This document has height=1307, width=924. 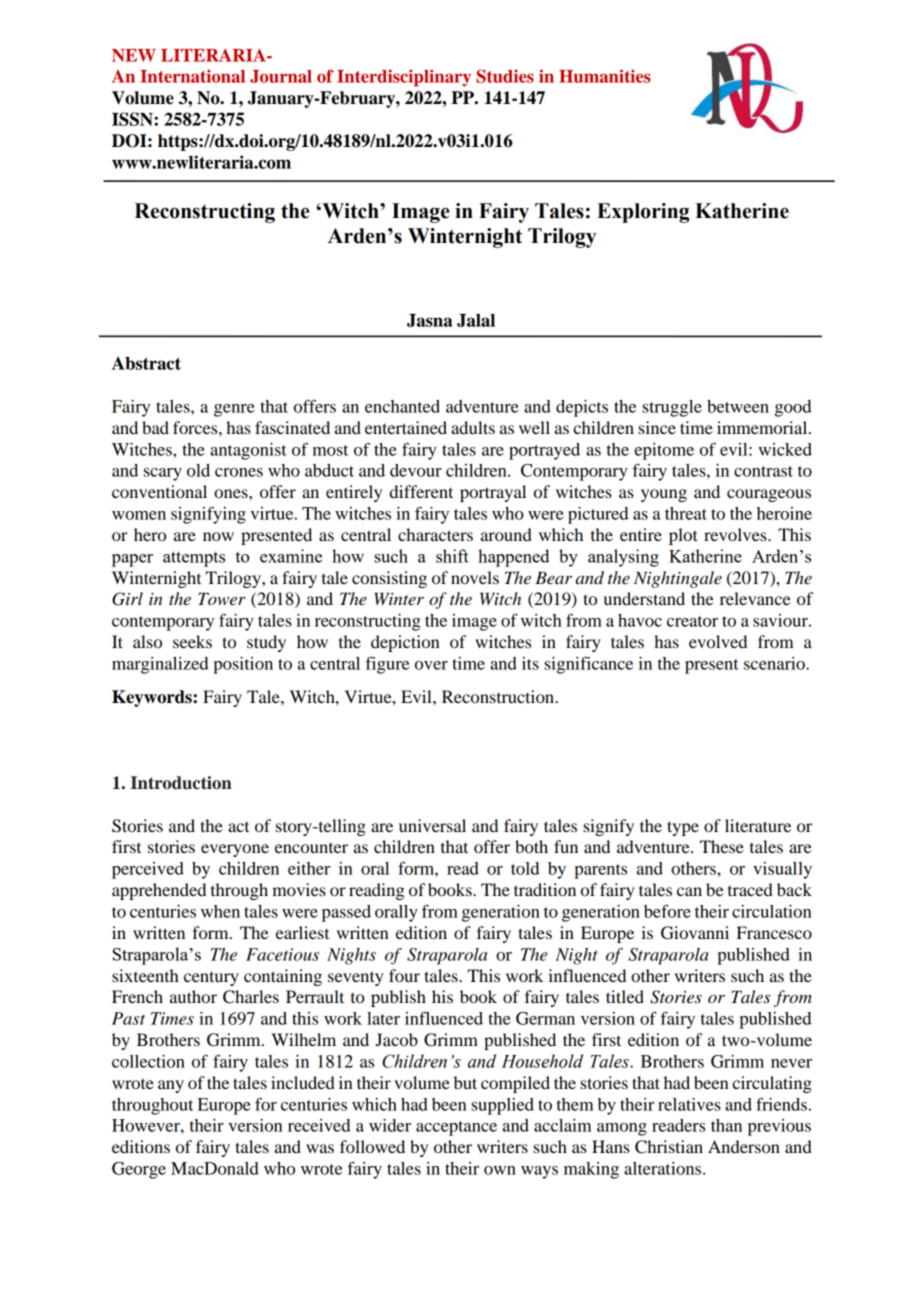 What do you see at coordinates (505, 76) in the document?
I see `Studies` at bounding box center [505, 76].
